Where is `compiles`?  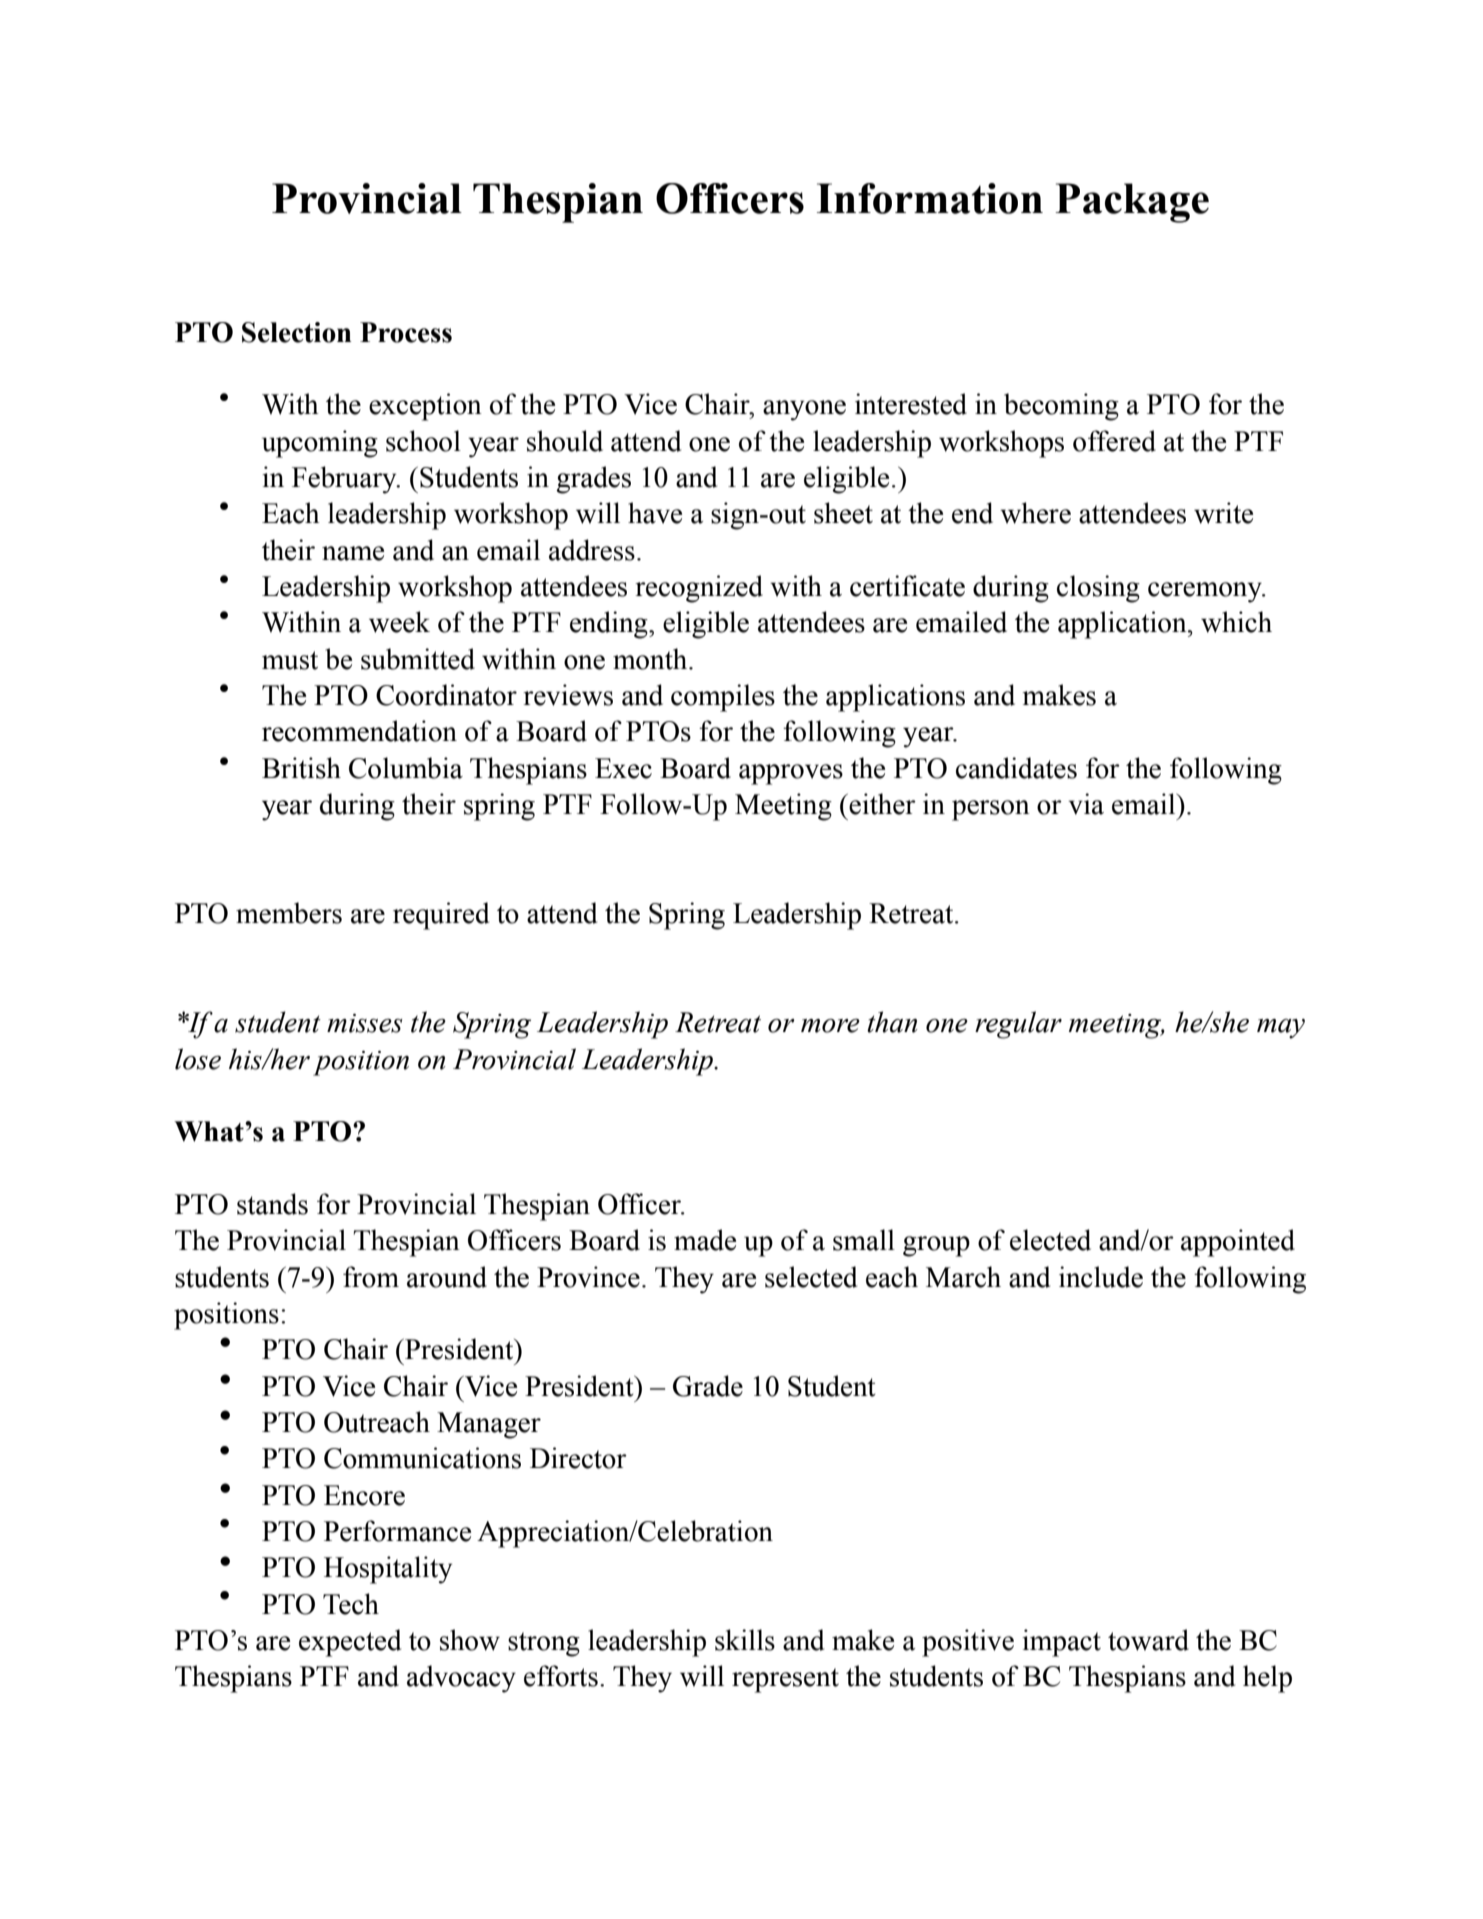 compiles is located at coordinates (723, 698).
